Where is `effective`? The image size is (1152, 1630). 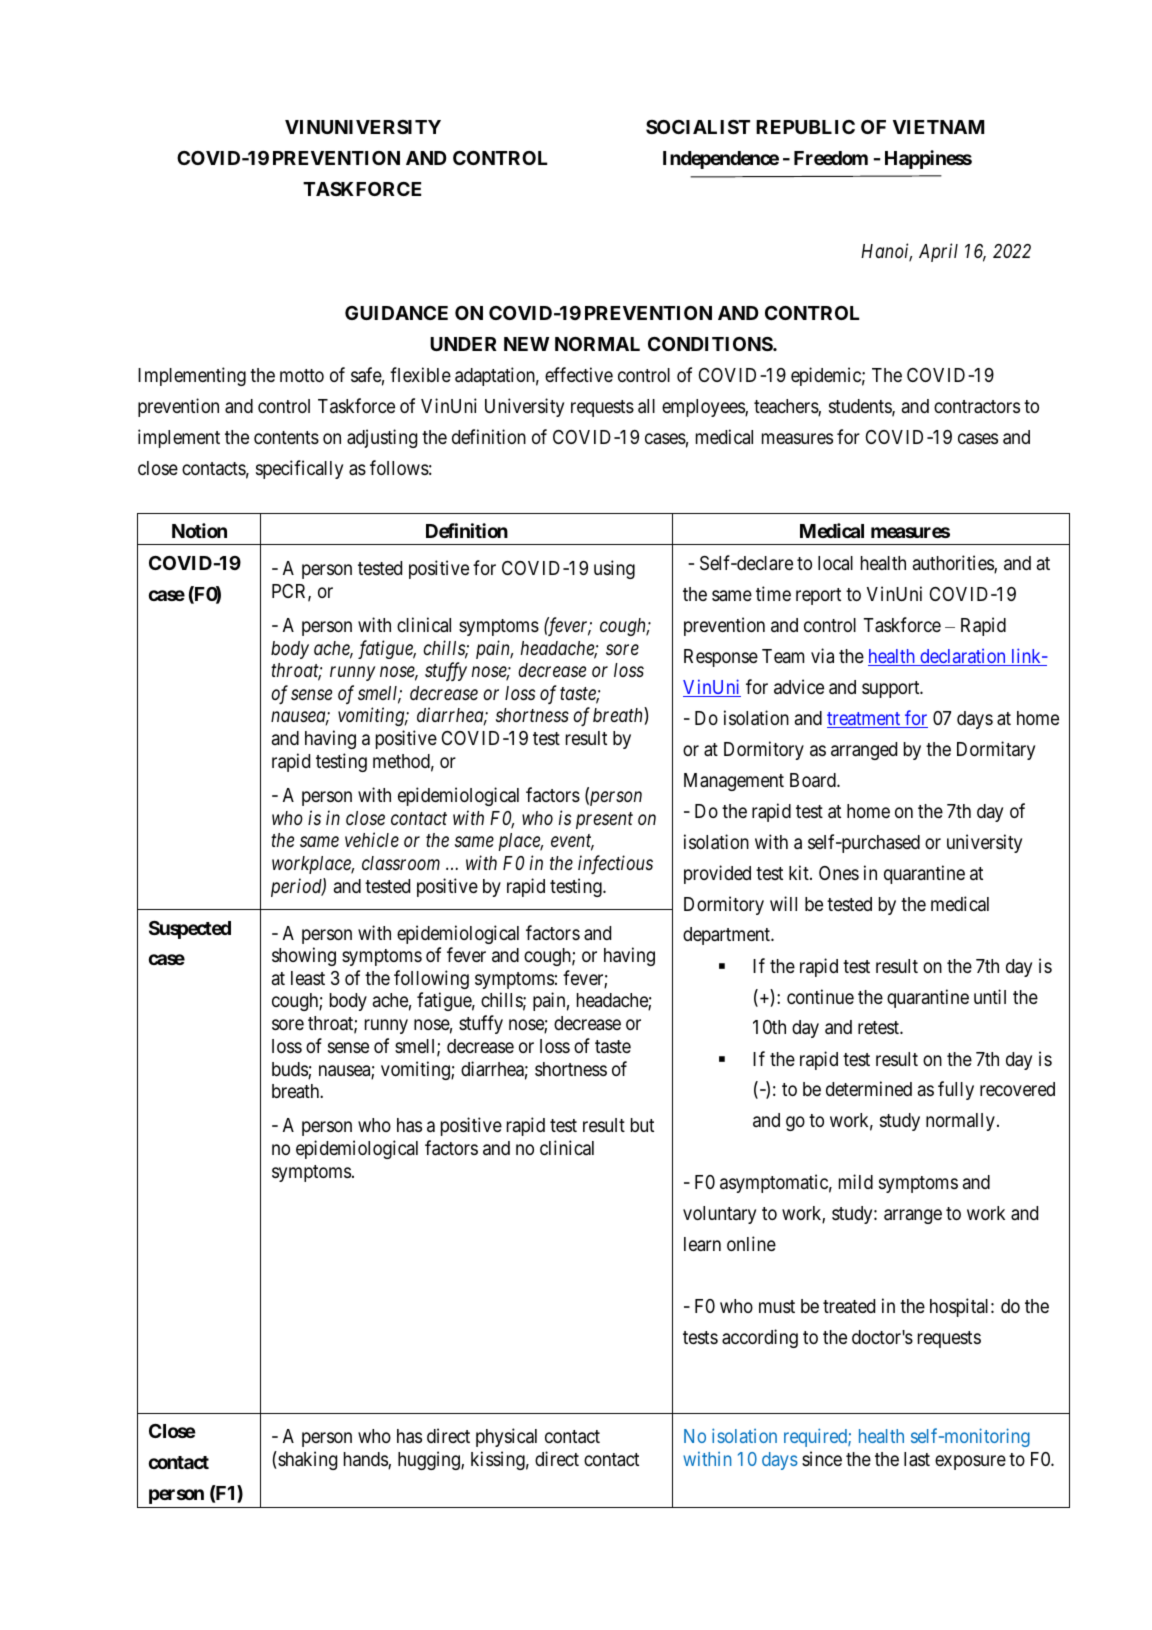 effective is located at coordinates (579, 374).
